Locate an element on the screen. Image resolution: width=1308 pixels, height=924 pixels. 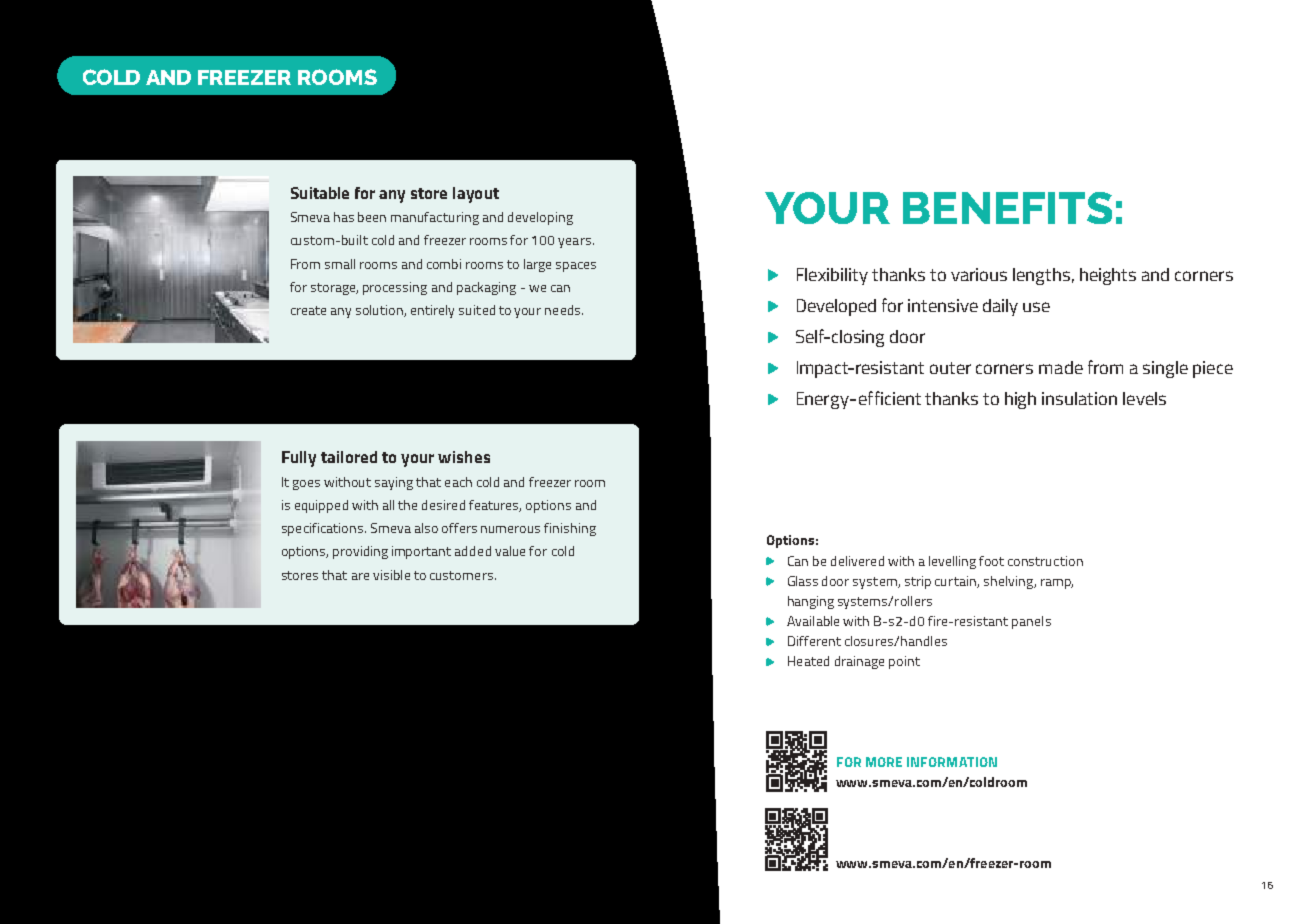
visible is located at coordinates (391, 575).
